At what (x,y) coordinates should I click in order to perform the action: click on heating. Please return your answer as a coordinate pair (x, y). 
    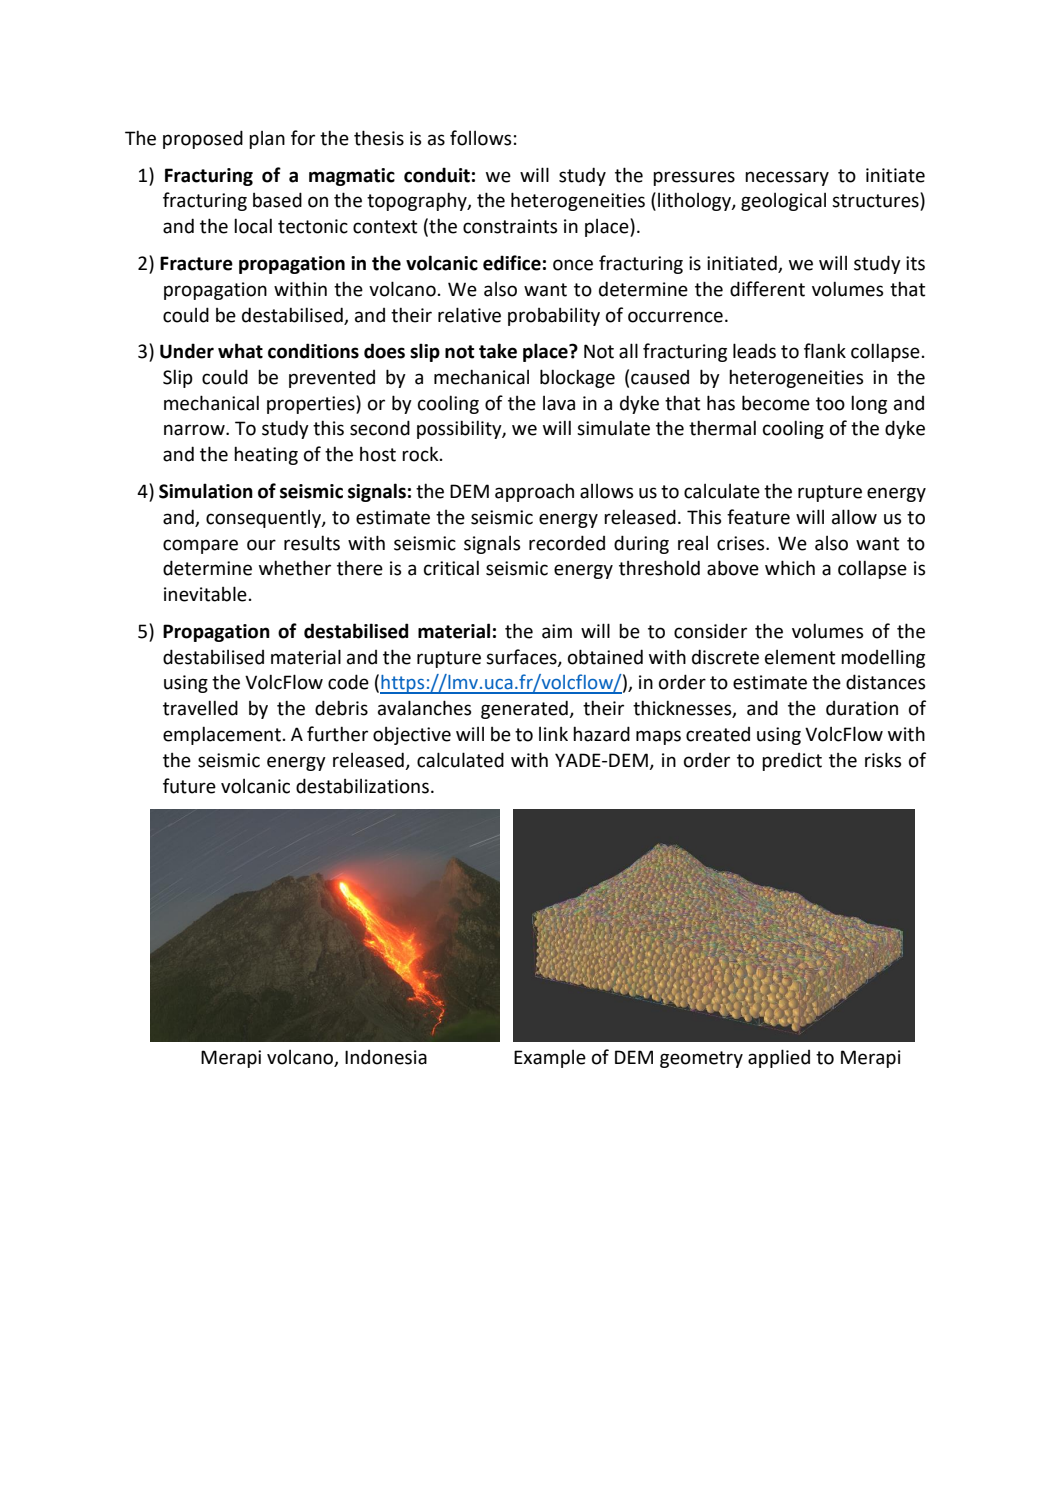
    Looking at the image, I should click on (266, 455).
